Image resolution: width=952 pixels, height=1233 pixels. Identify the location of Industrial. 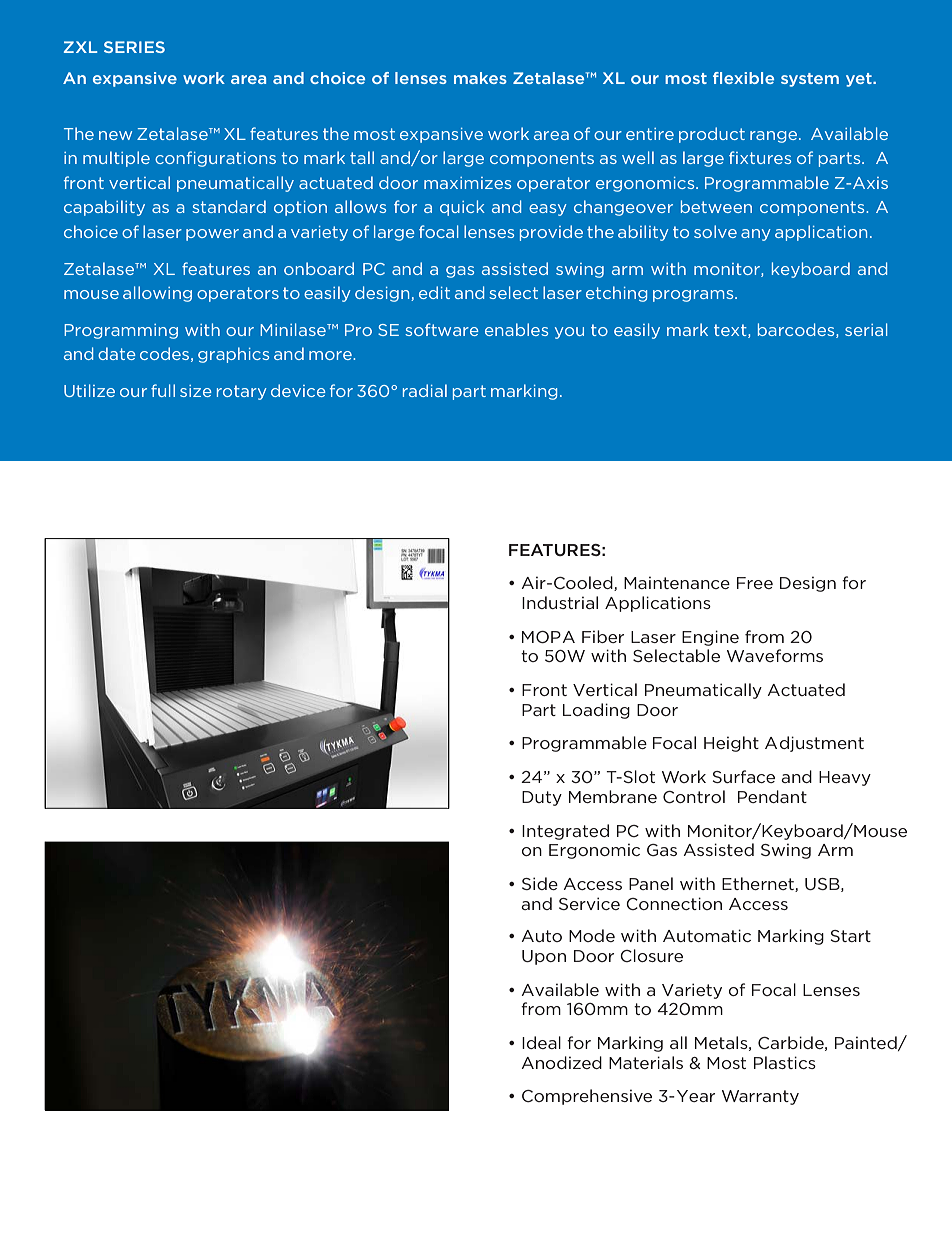
(560, 602).
